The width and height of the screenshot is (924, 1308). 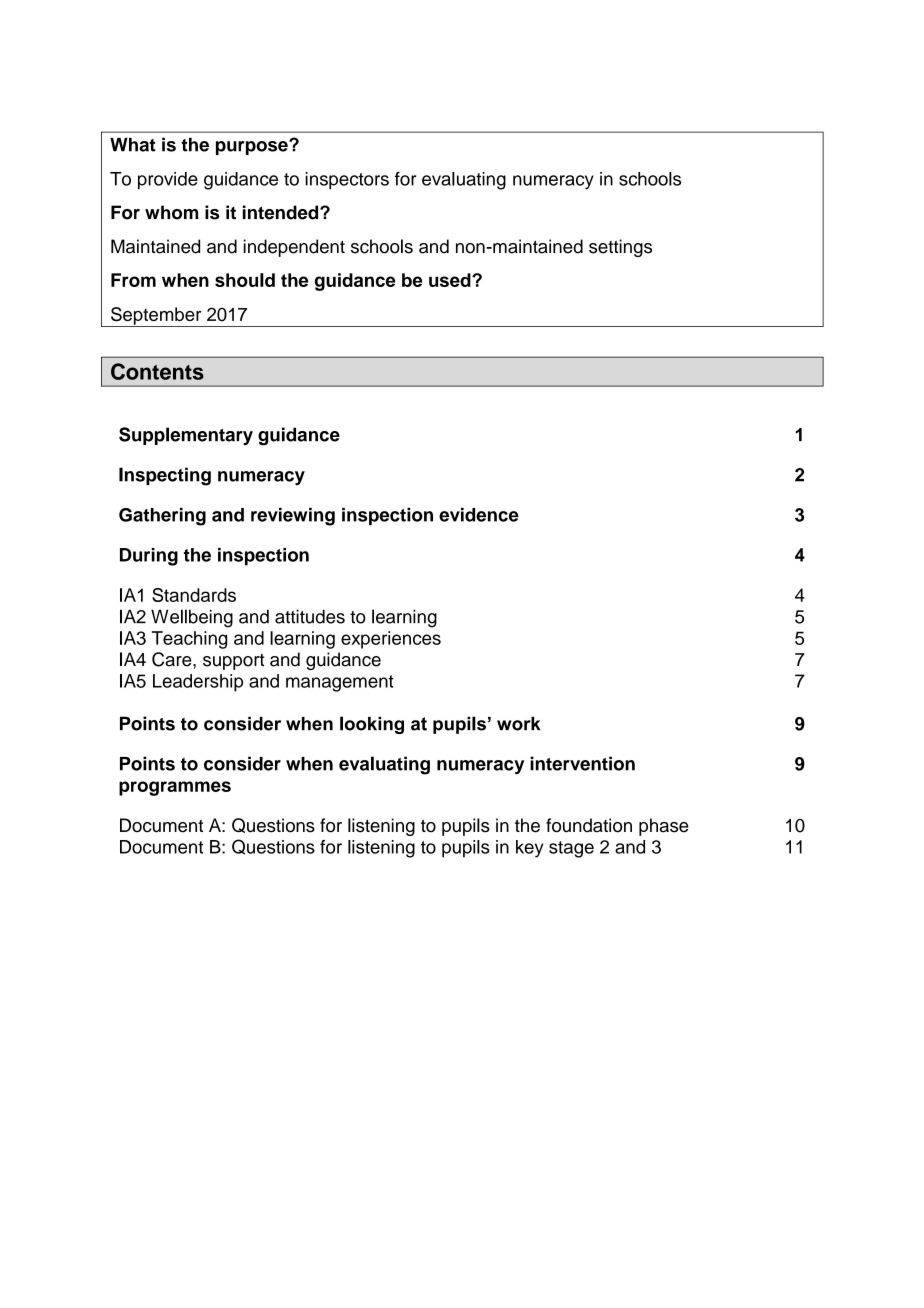 I want to click on key, so click(x=529, y=849).
